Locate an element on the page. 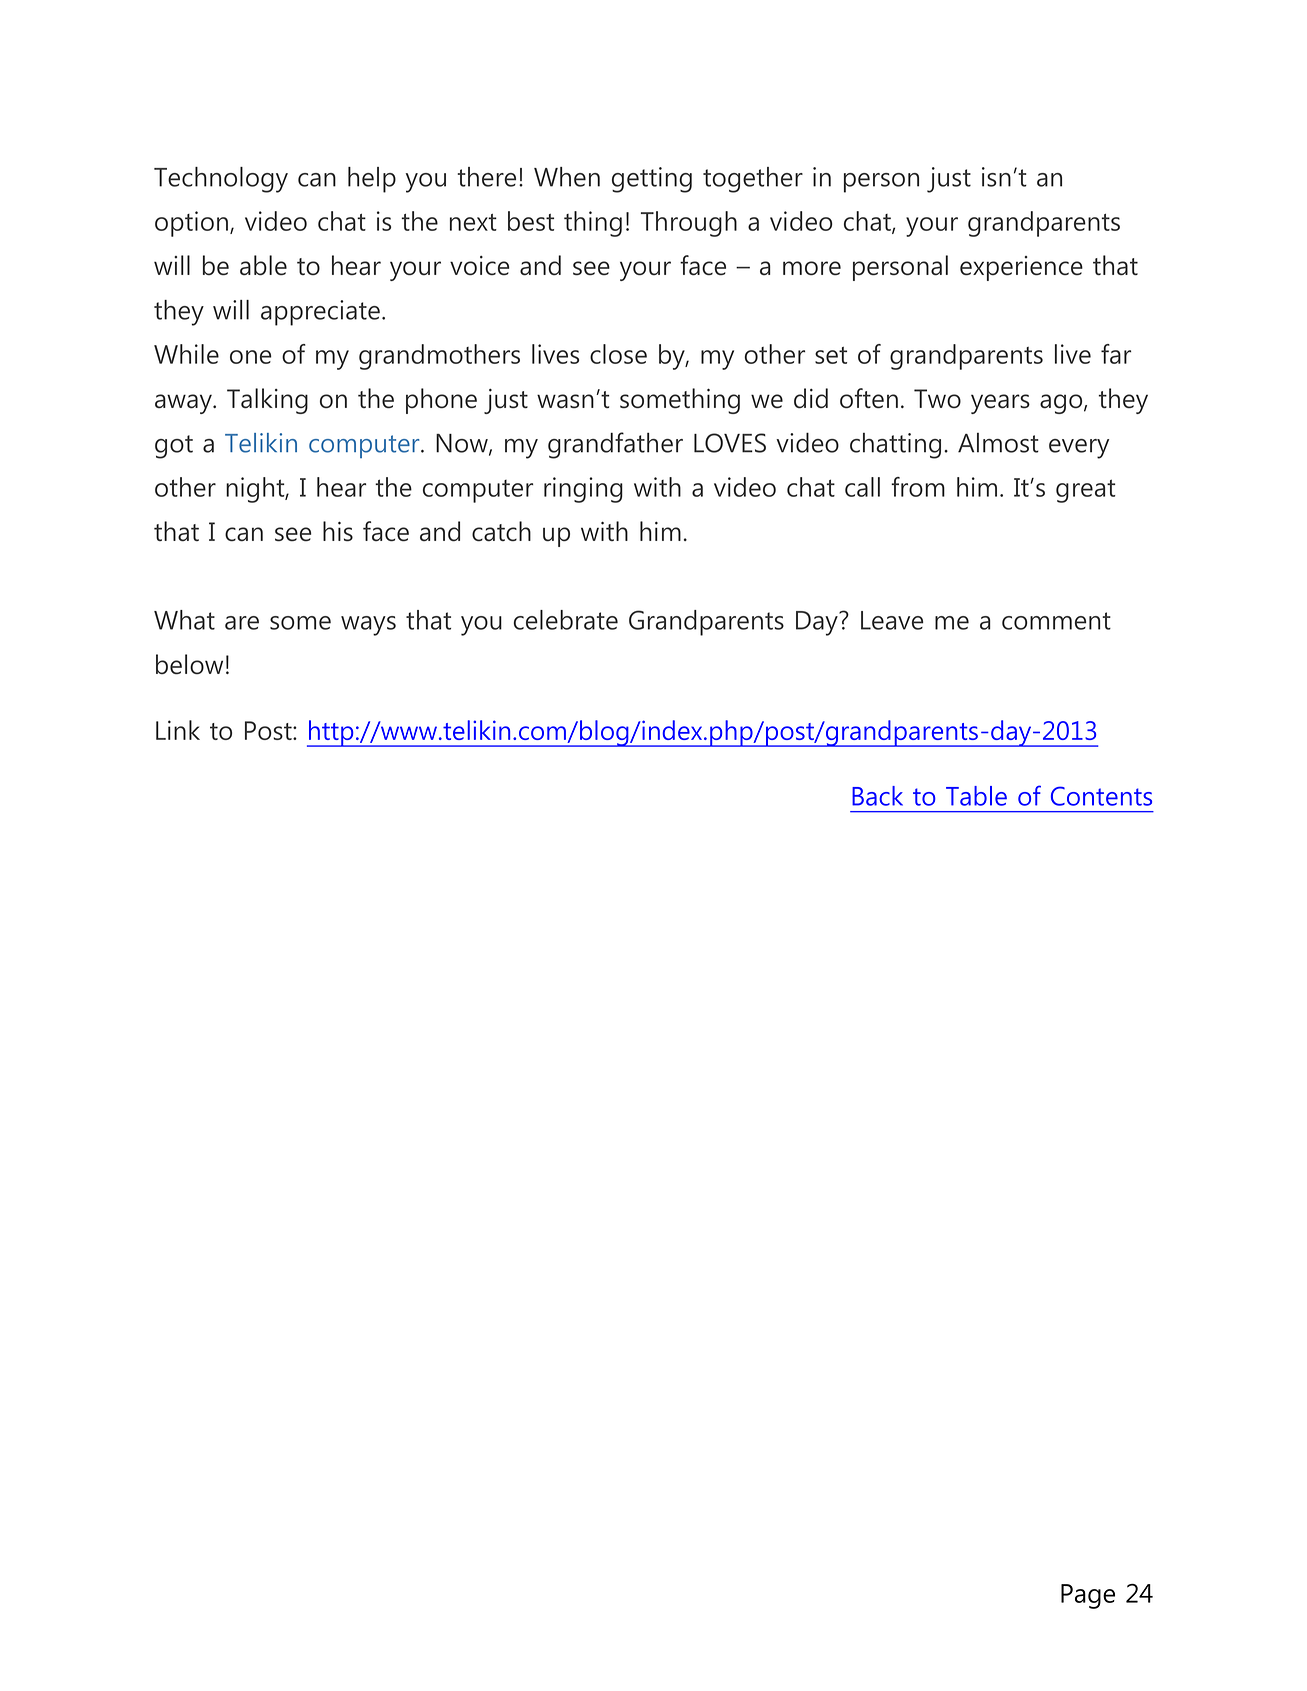 The width and height of the document is (1307, 1691). Leave is located at coordinates (892, 620).
